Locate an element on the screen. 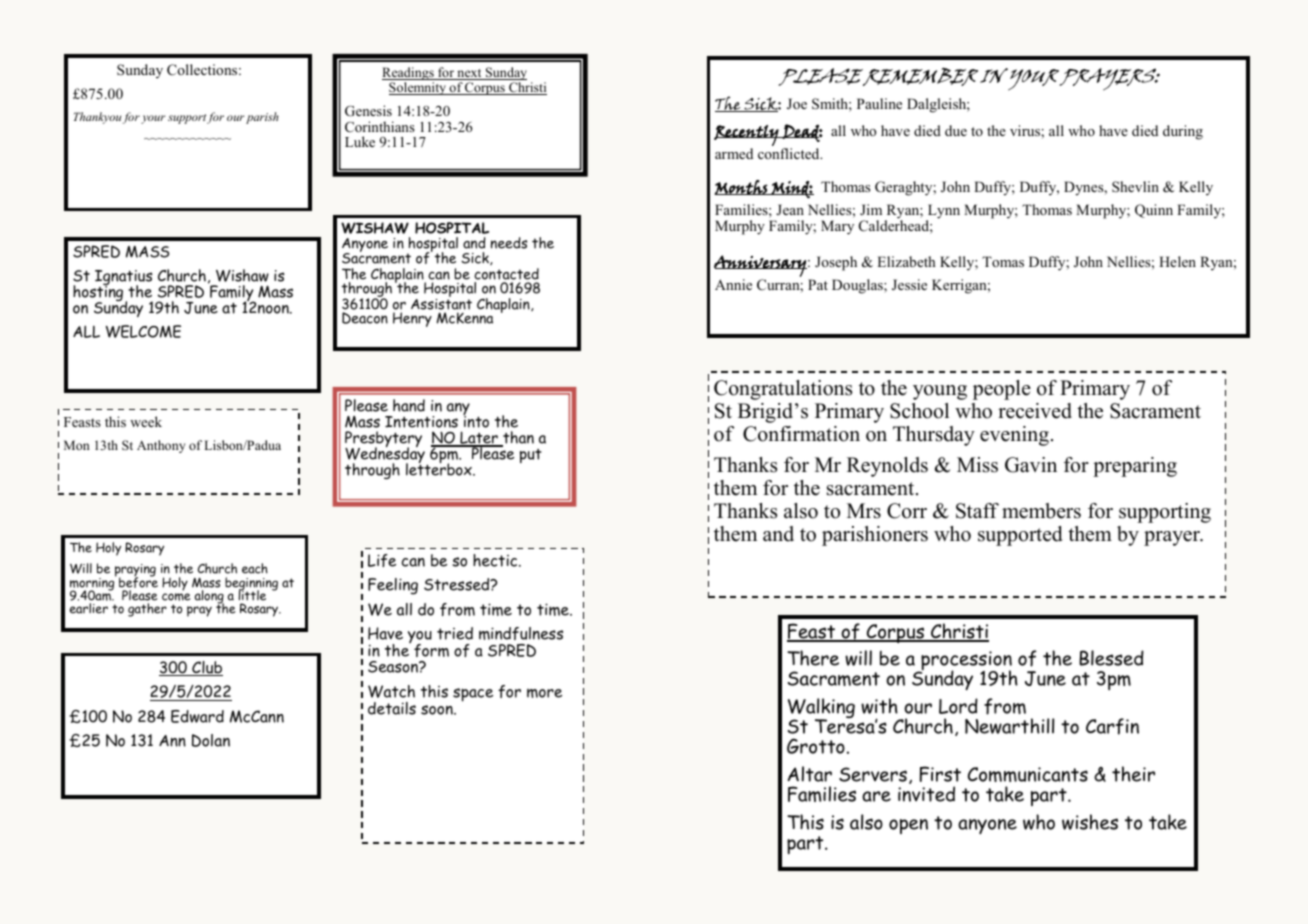 This screenshot has height=924, width=1308. Ignatius is located at coordinates (123, 279).
